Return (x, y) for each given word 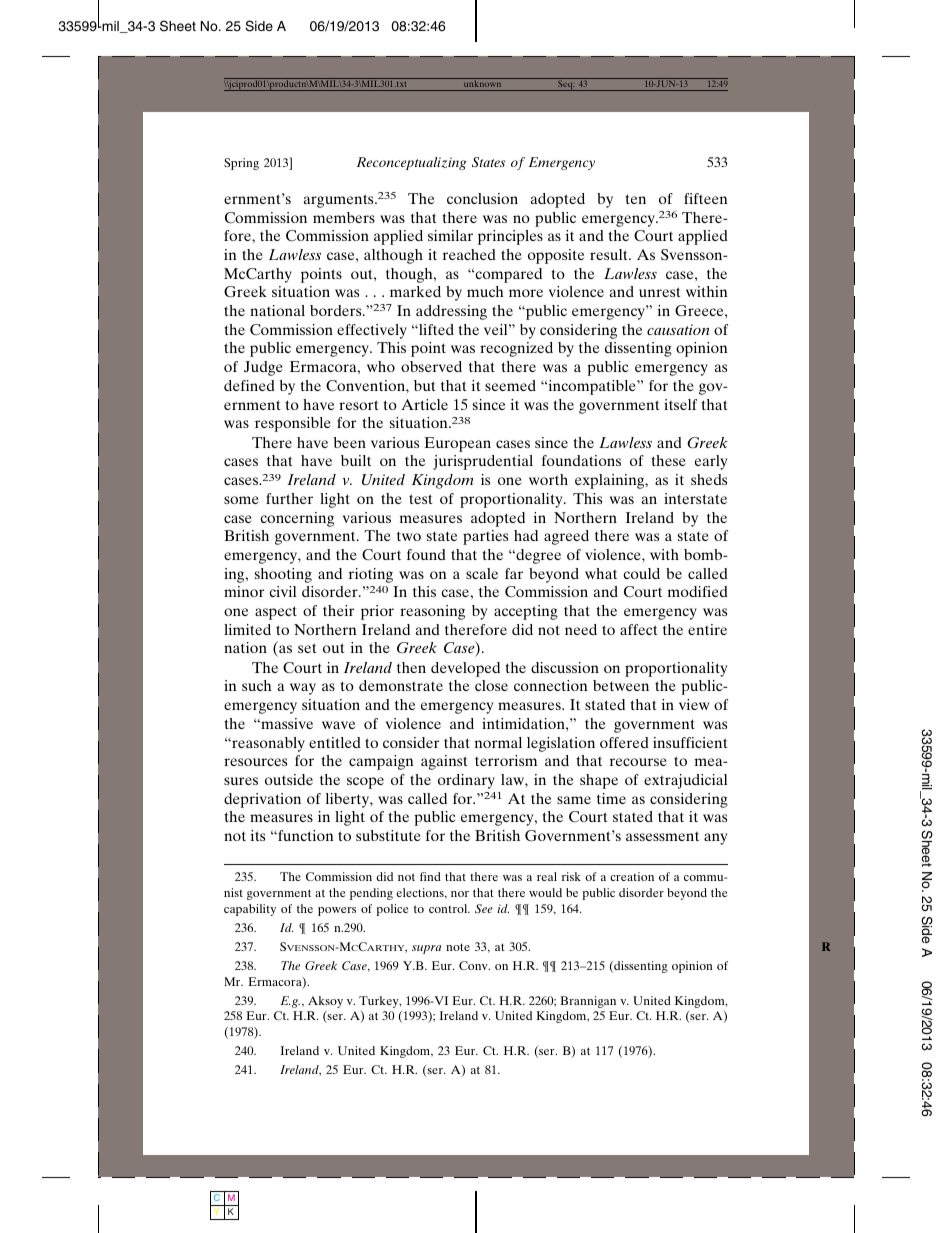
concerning (297, 519)
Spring (241, 164)
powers (337, 911)
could (641, 573)
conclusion (482, 198)
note (458, 947)
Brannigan (588, 1002)
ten (635, 199)
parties (485, 537)
